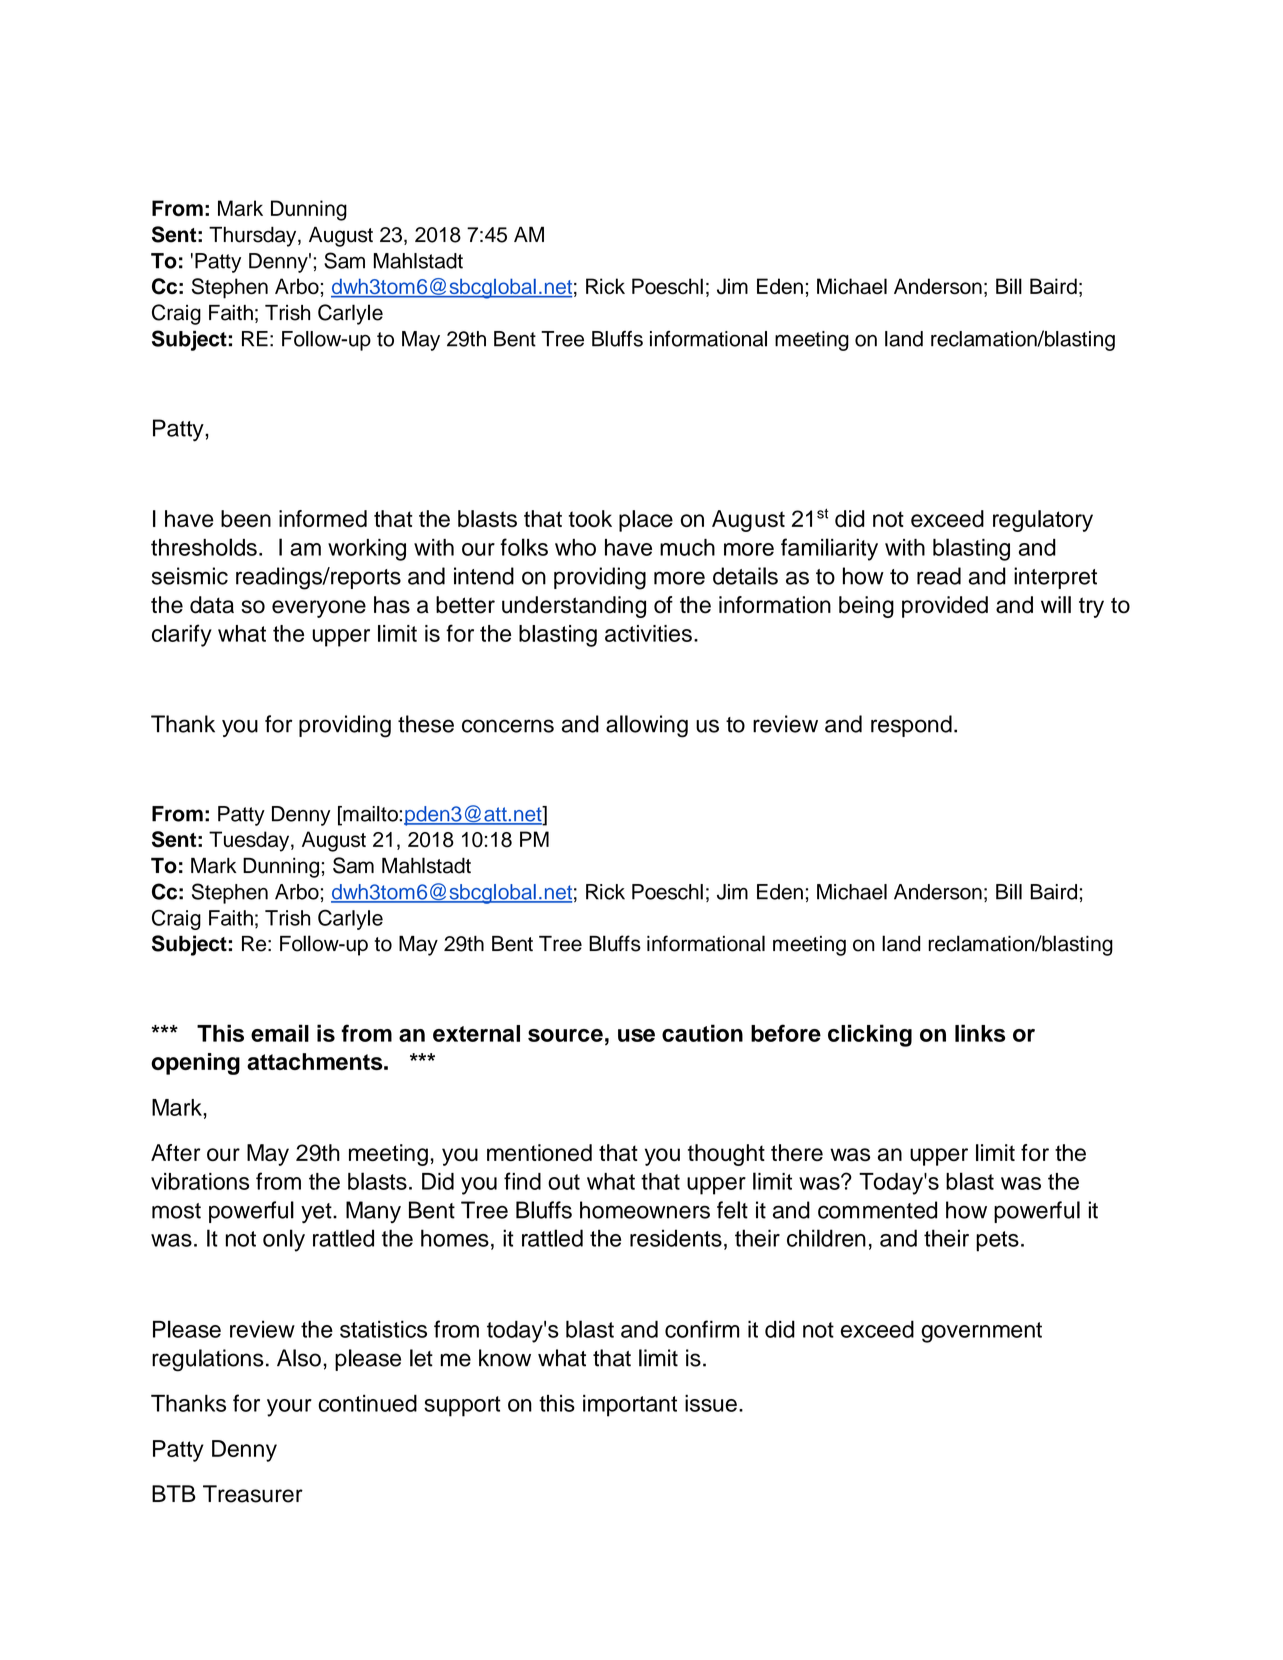  What do you see at coordinates (911, 726) in the screenshot?
I see `respond` at bounding box center [911, 726].
